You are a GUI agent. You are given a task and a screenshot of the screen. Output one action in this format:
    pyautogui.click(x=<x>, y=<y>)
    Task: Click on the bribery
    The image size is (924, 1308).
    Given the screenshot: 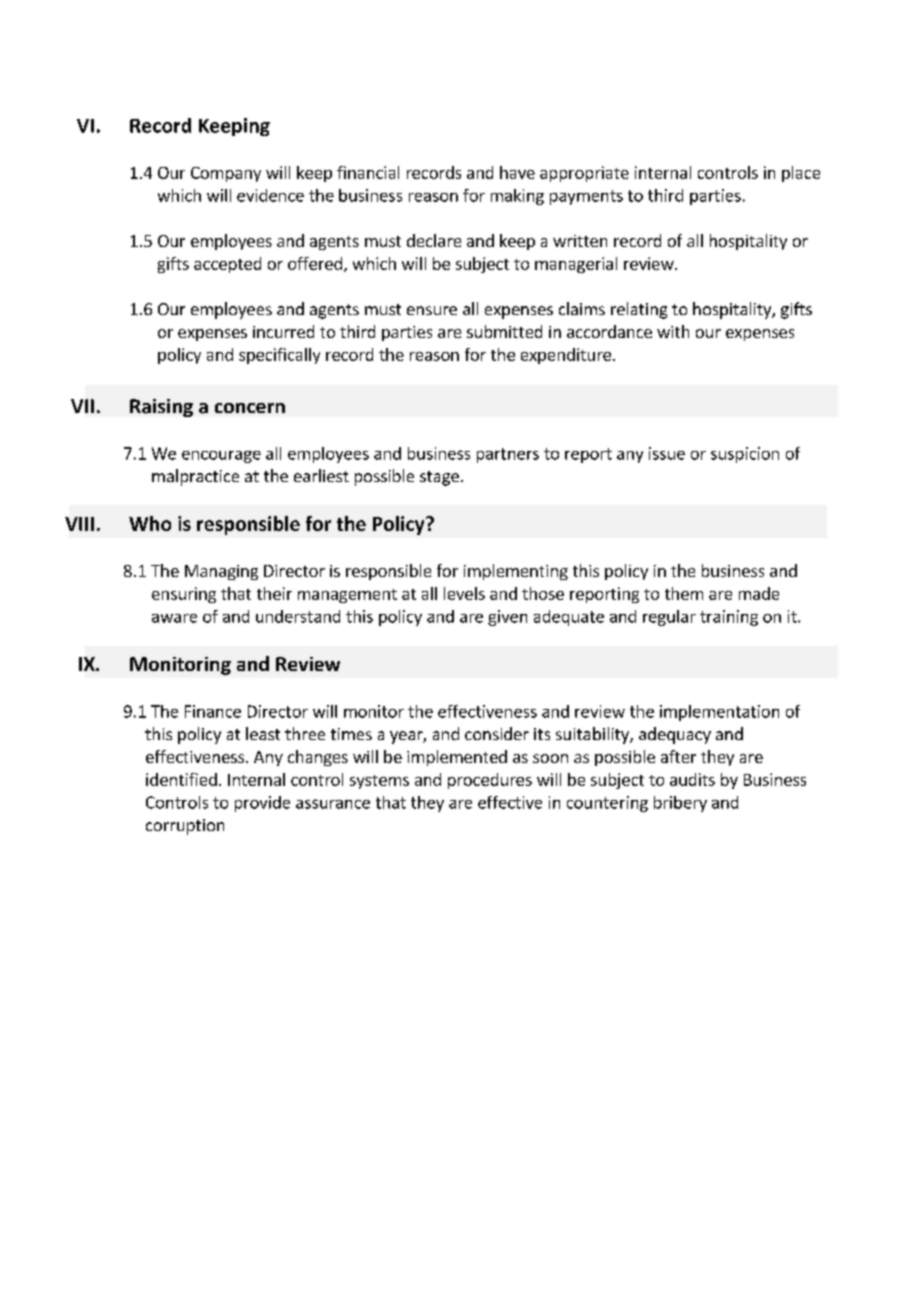 What is the action you would take?
    pyautogui.click(x=680, y=804)
